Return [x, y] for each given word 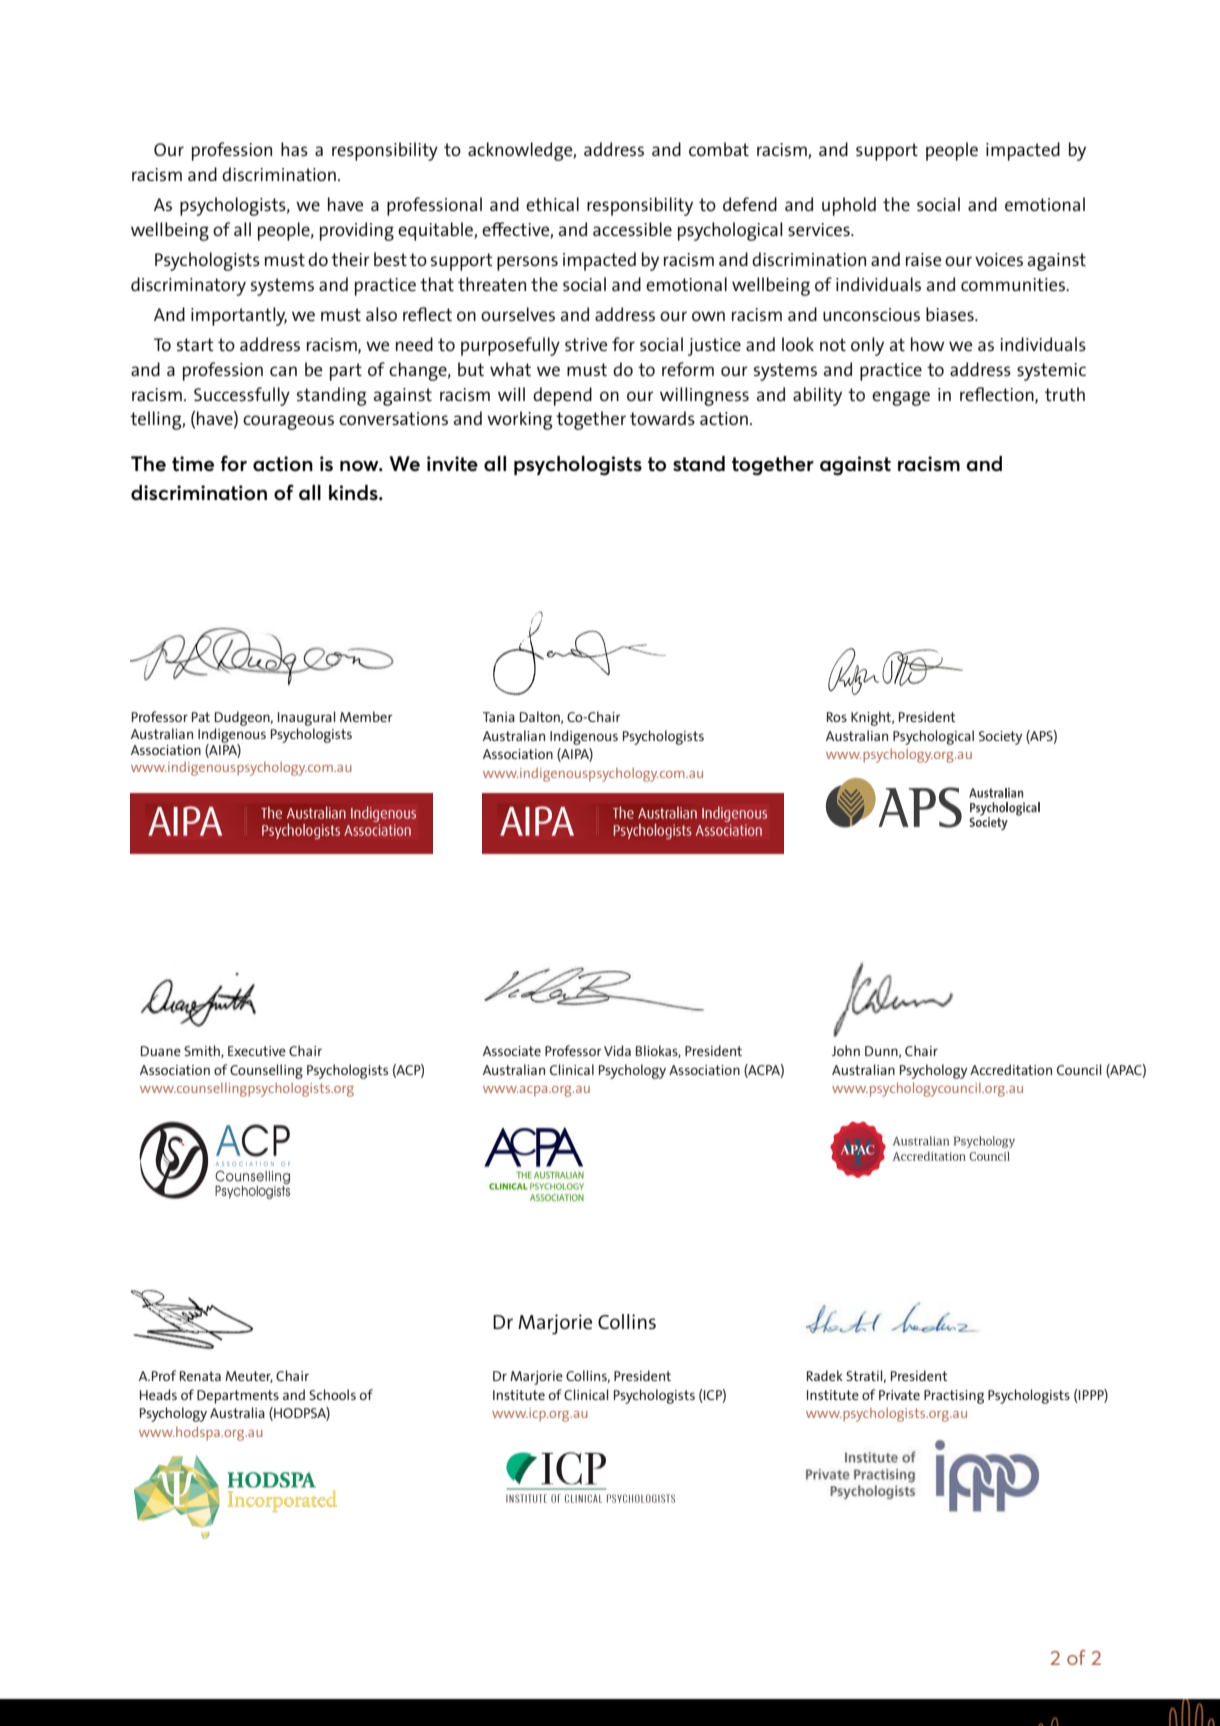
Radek [825, 1375]
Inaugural [306, 720]
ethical [552, 204]
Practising [954, 1397]
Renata [200, 1376]
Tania [499, 717]
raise [923, 259]
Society [1000, 738]
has [294, 149]
